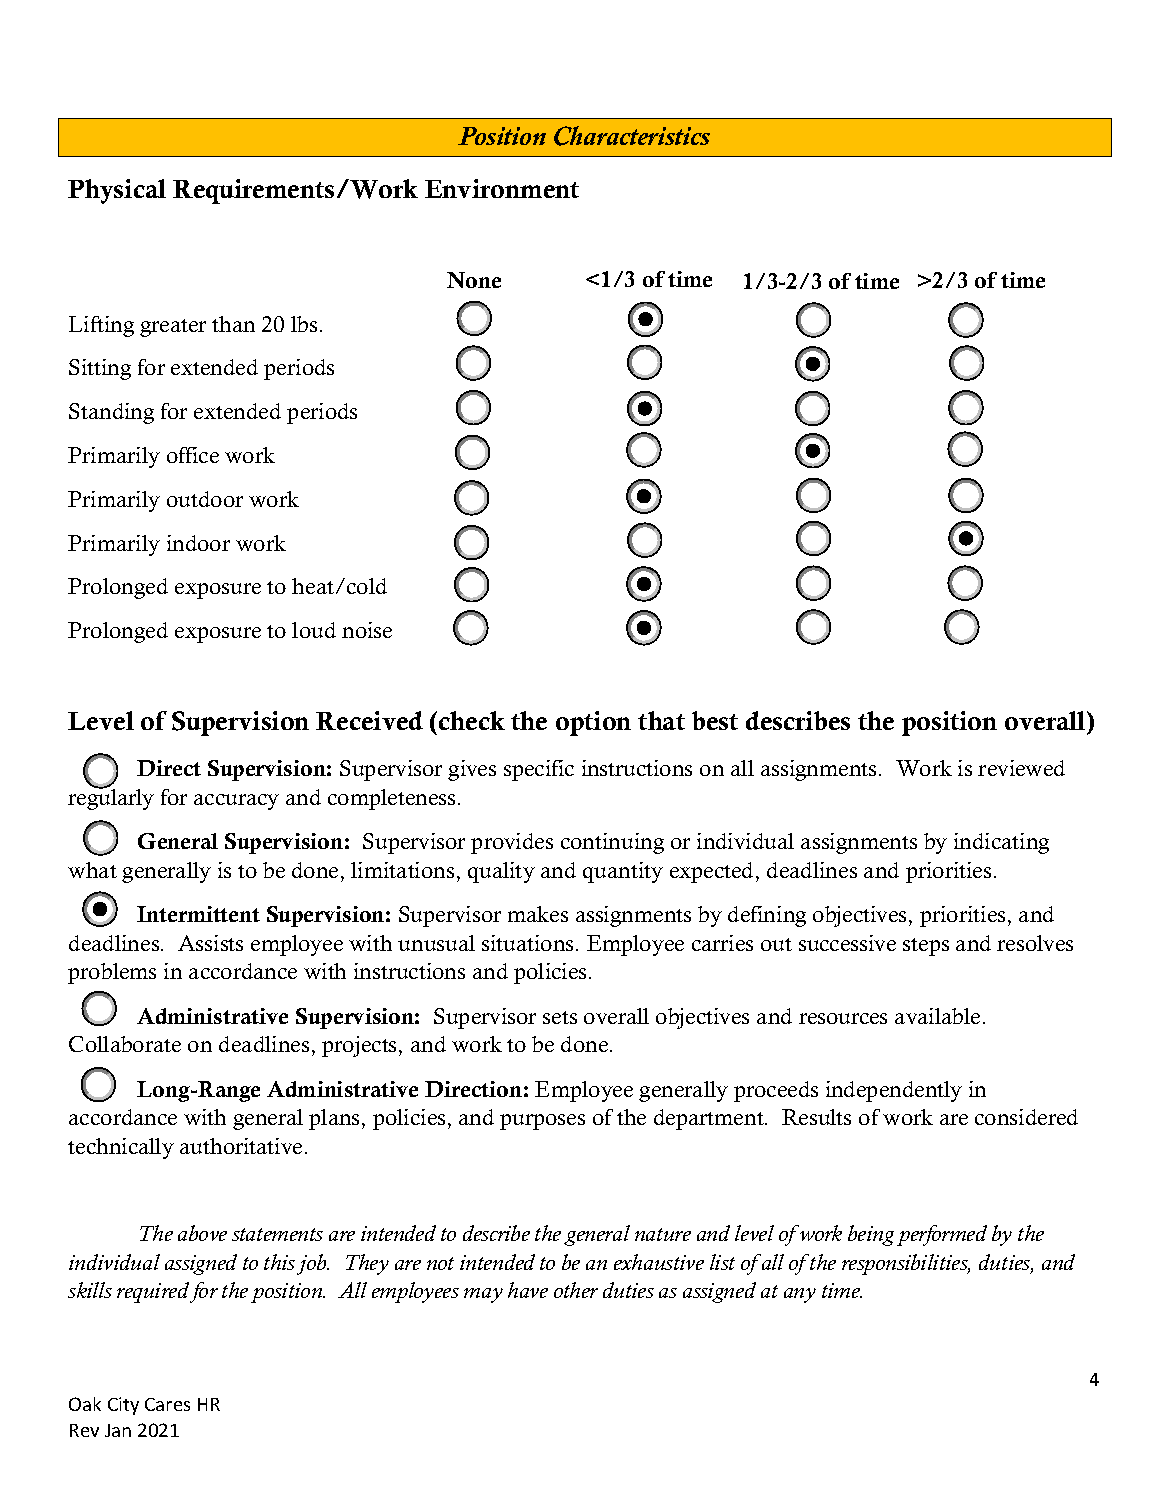  What do you see at coordinates (937, 1016) in the screenshot?
I see `available` at bounding box center [937, 1016].
